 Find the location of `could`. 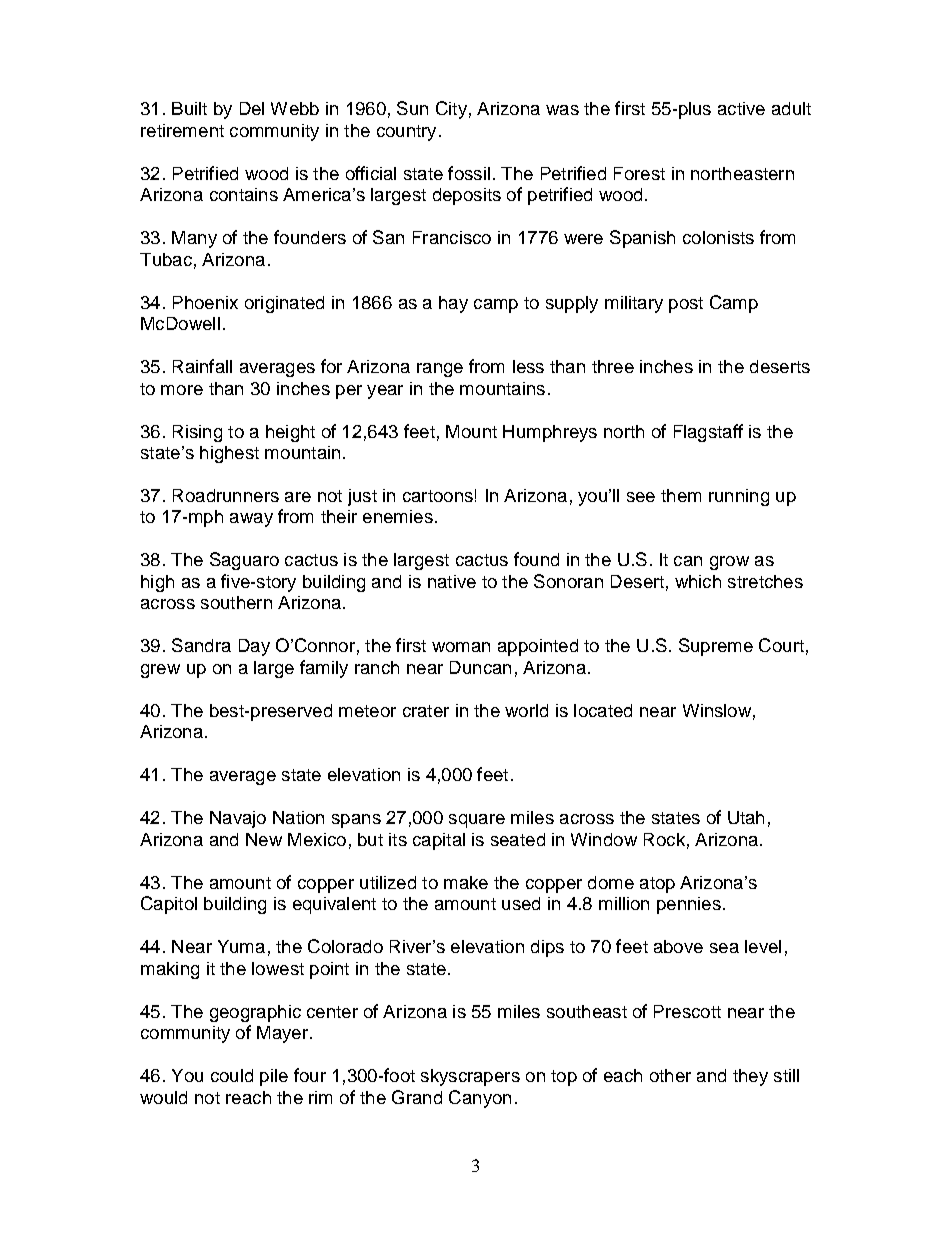

could is located at coordinates (232, 1075).
